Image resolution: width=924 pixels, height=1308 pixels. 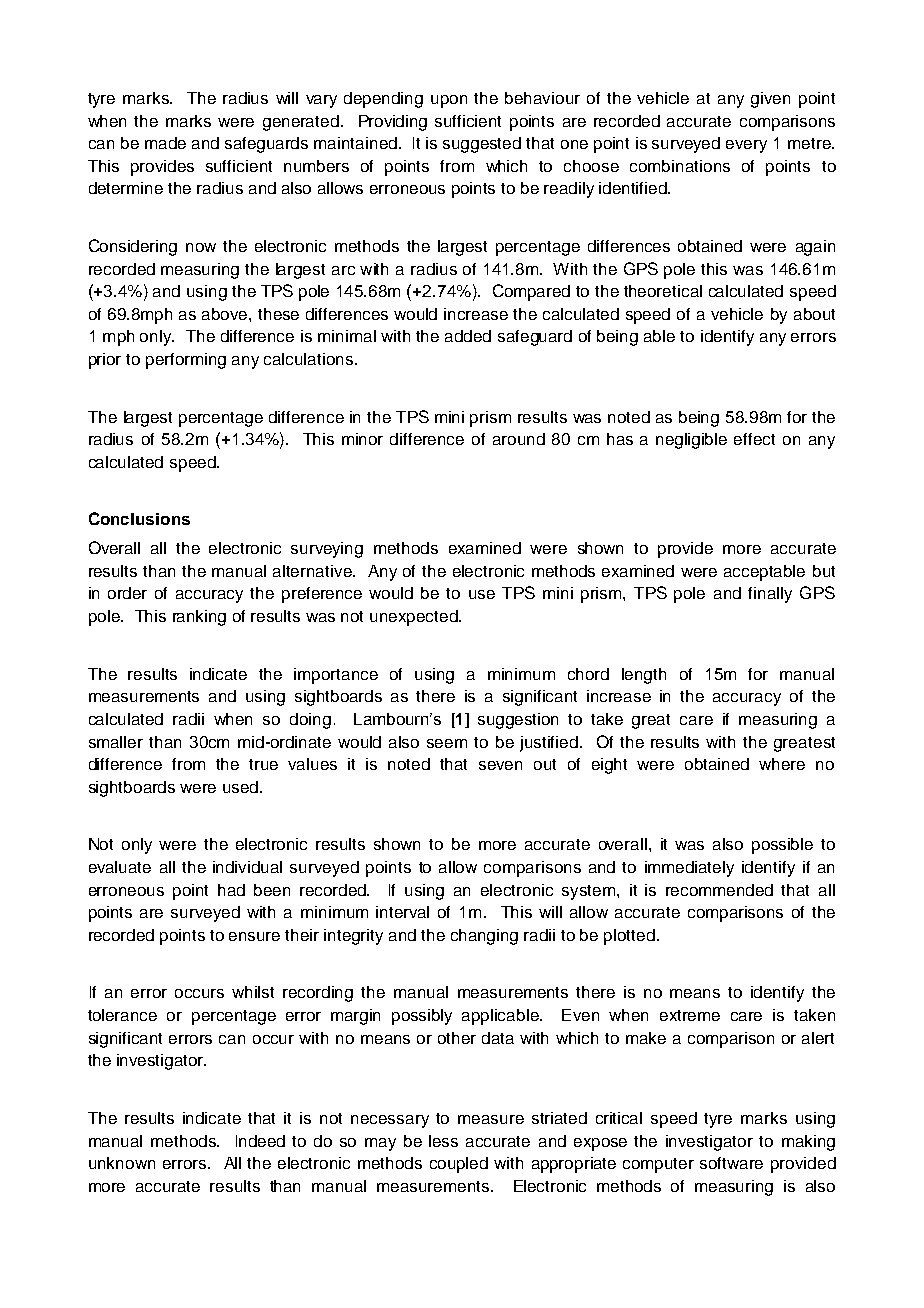 I want to click on effect, so click(x=754, y=439).
